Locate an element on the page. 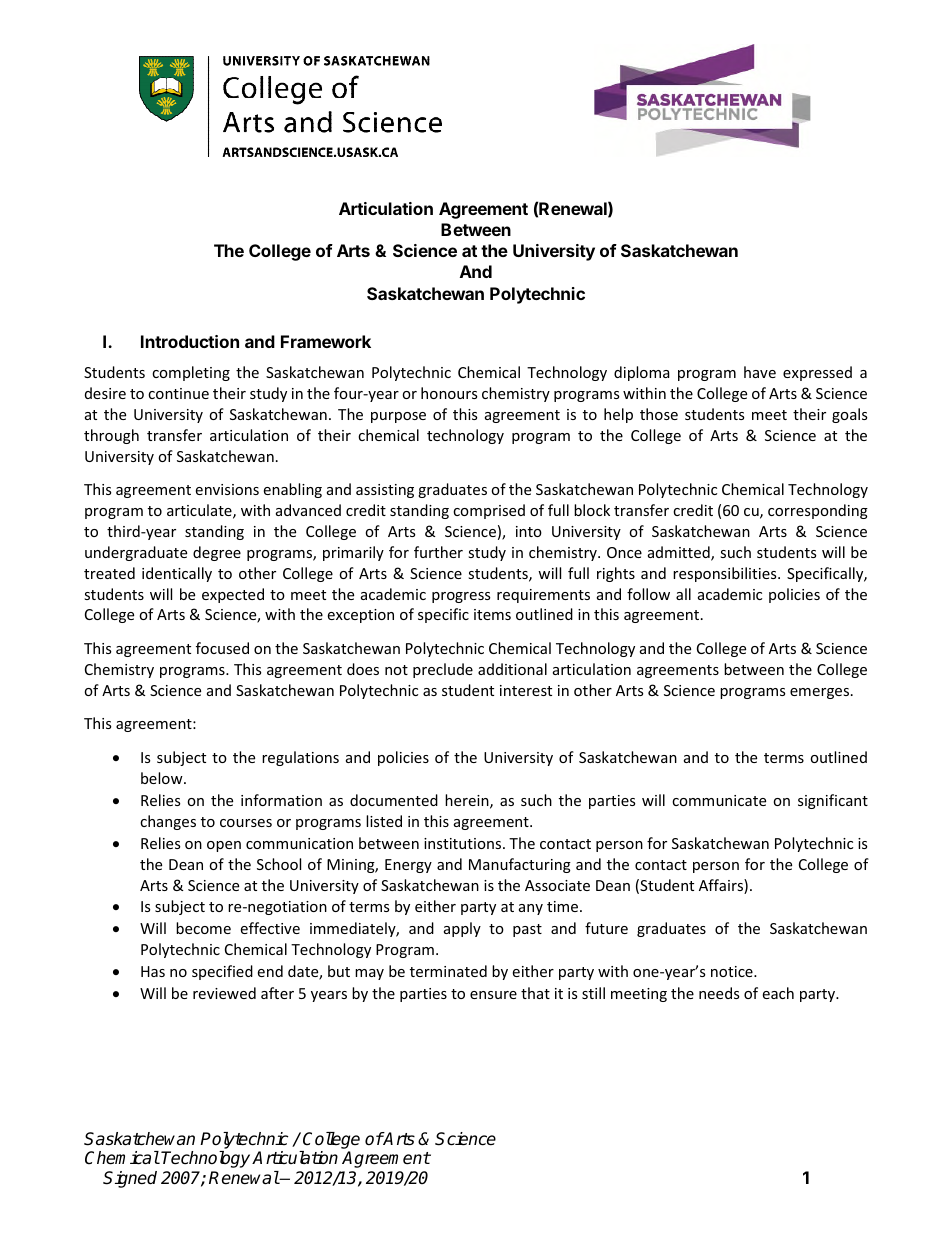 Image resolution: width=952 pixels, height=1233 pixels. have is located at coordinates (760, 372).
